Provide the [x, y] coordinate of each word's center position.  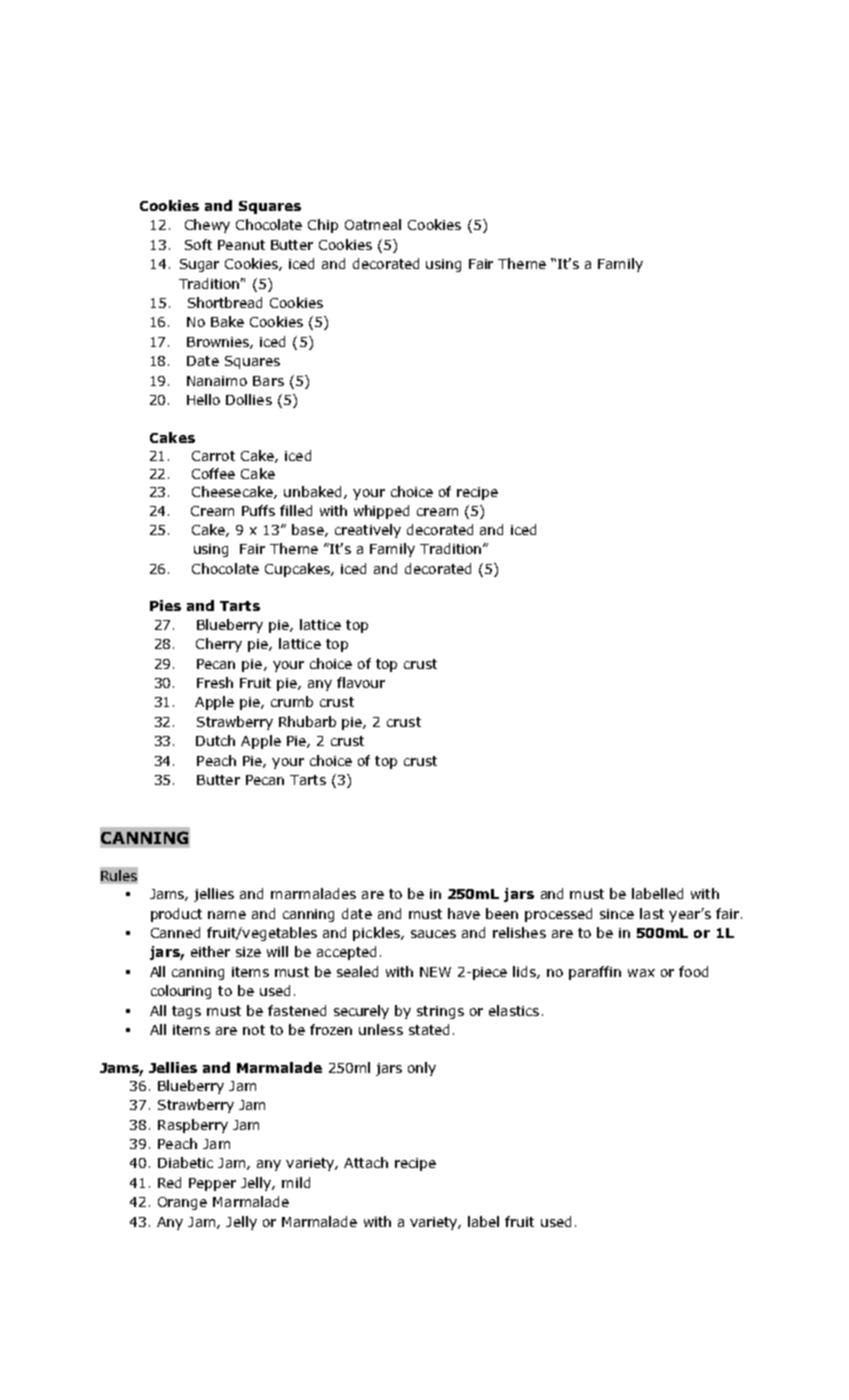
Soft [198, 244]
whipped [381, 512]
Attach [366, 1162]
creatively [368, 531]
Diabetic [185, 1162]
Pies [165, 605]
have [464, 913]
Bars [268, 381]
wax [641, 973]
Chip [323, 226]
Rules [119, 876]
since [617, 914]
